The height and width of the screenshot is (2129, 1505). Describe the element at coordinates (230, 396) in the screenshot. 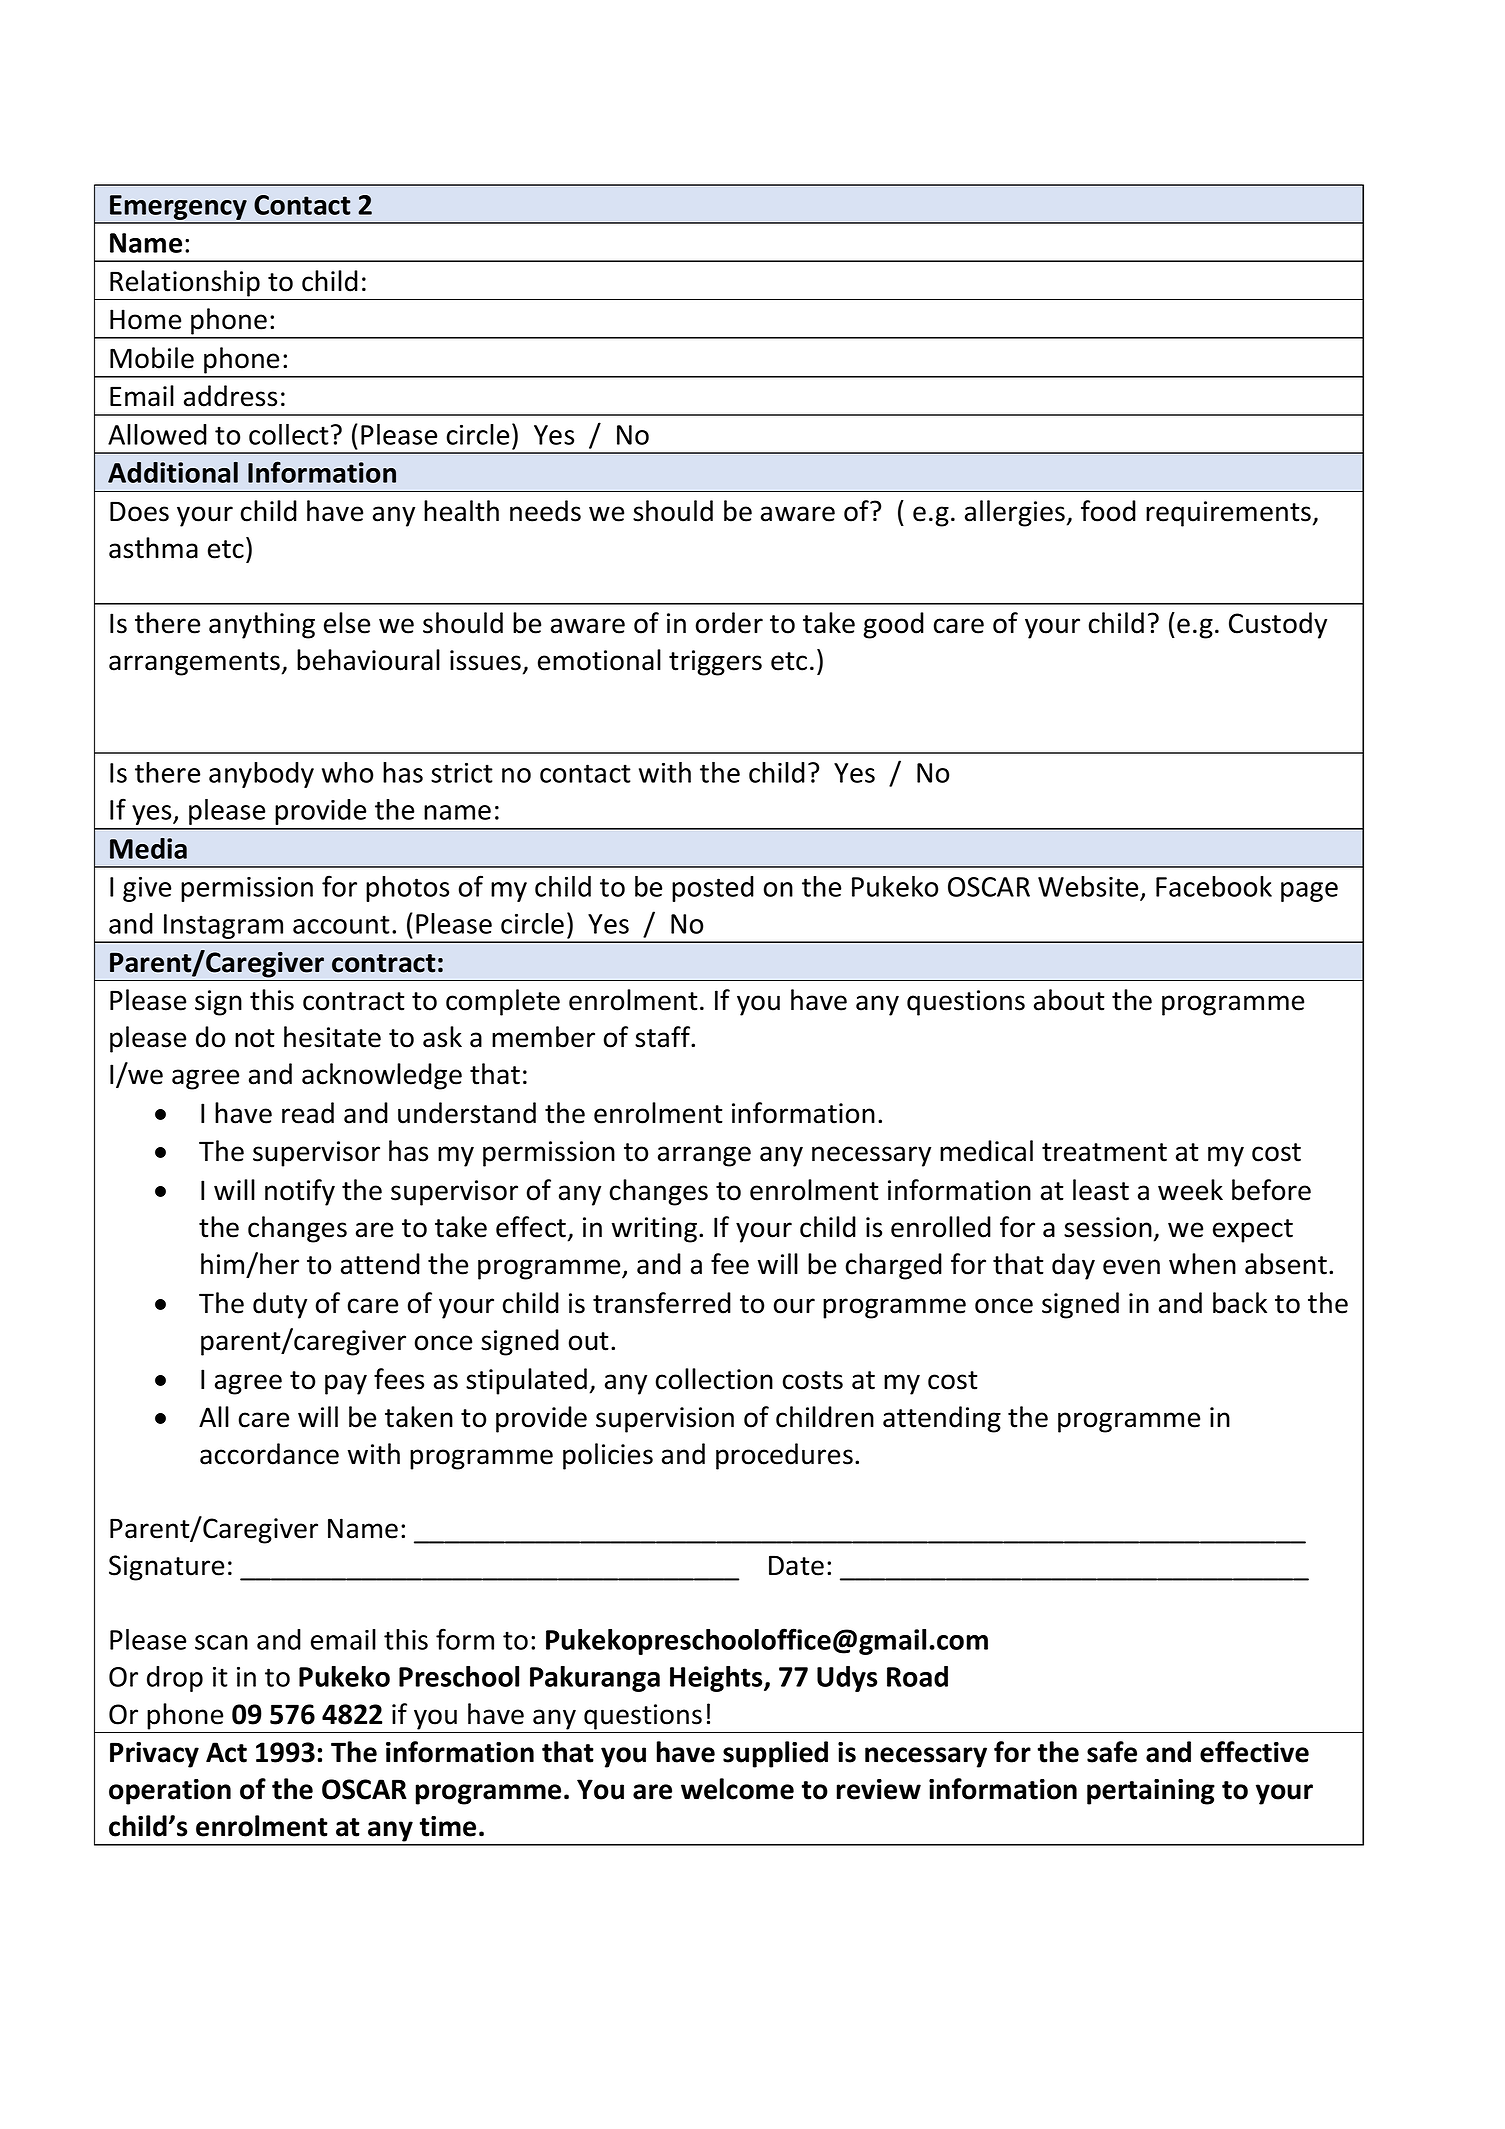

I see `address` at that location.
